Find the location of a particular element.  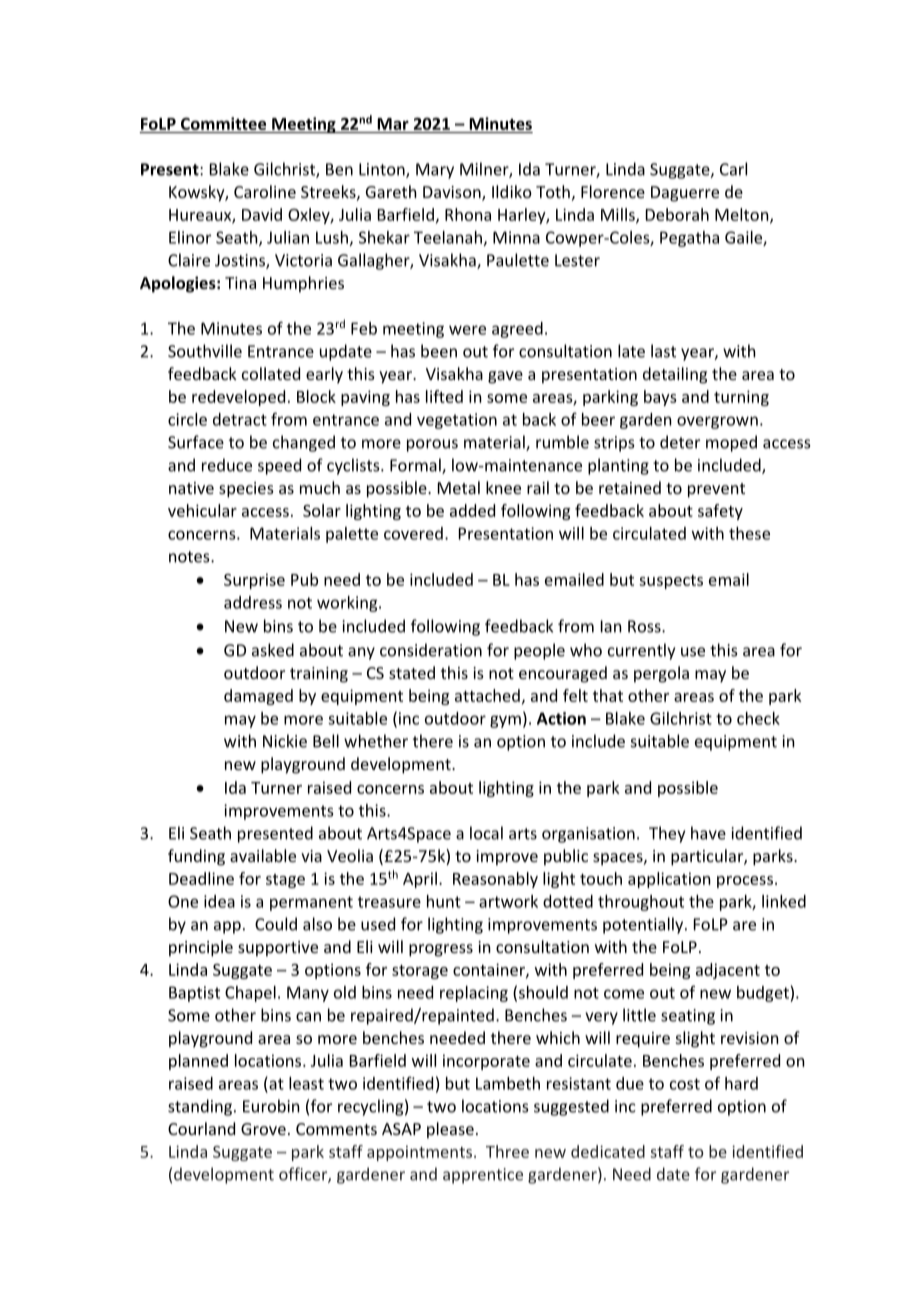

Reasonably is located at coordinates (495, 880).
